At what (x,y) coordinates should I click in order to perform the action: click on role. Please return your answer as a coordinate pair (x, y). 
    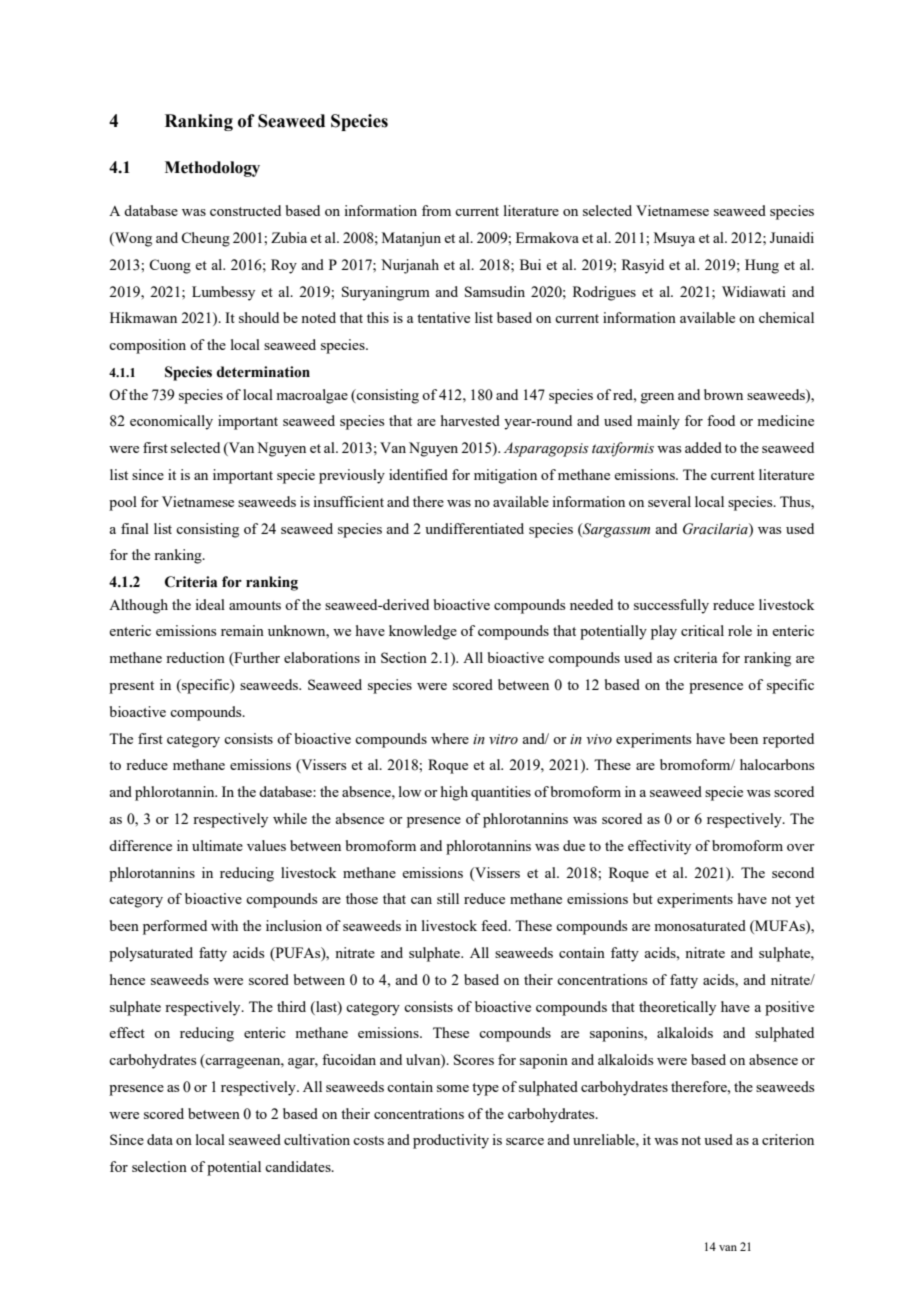
    Looking at the image, I should click on (740, 630).
